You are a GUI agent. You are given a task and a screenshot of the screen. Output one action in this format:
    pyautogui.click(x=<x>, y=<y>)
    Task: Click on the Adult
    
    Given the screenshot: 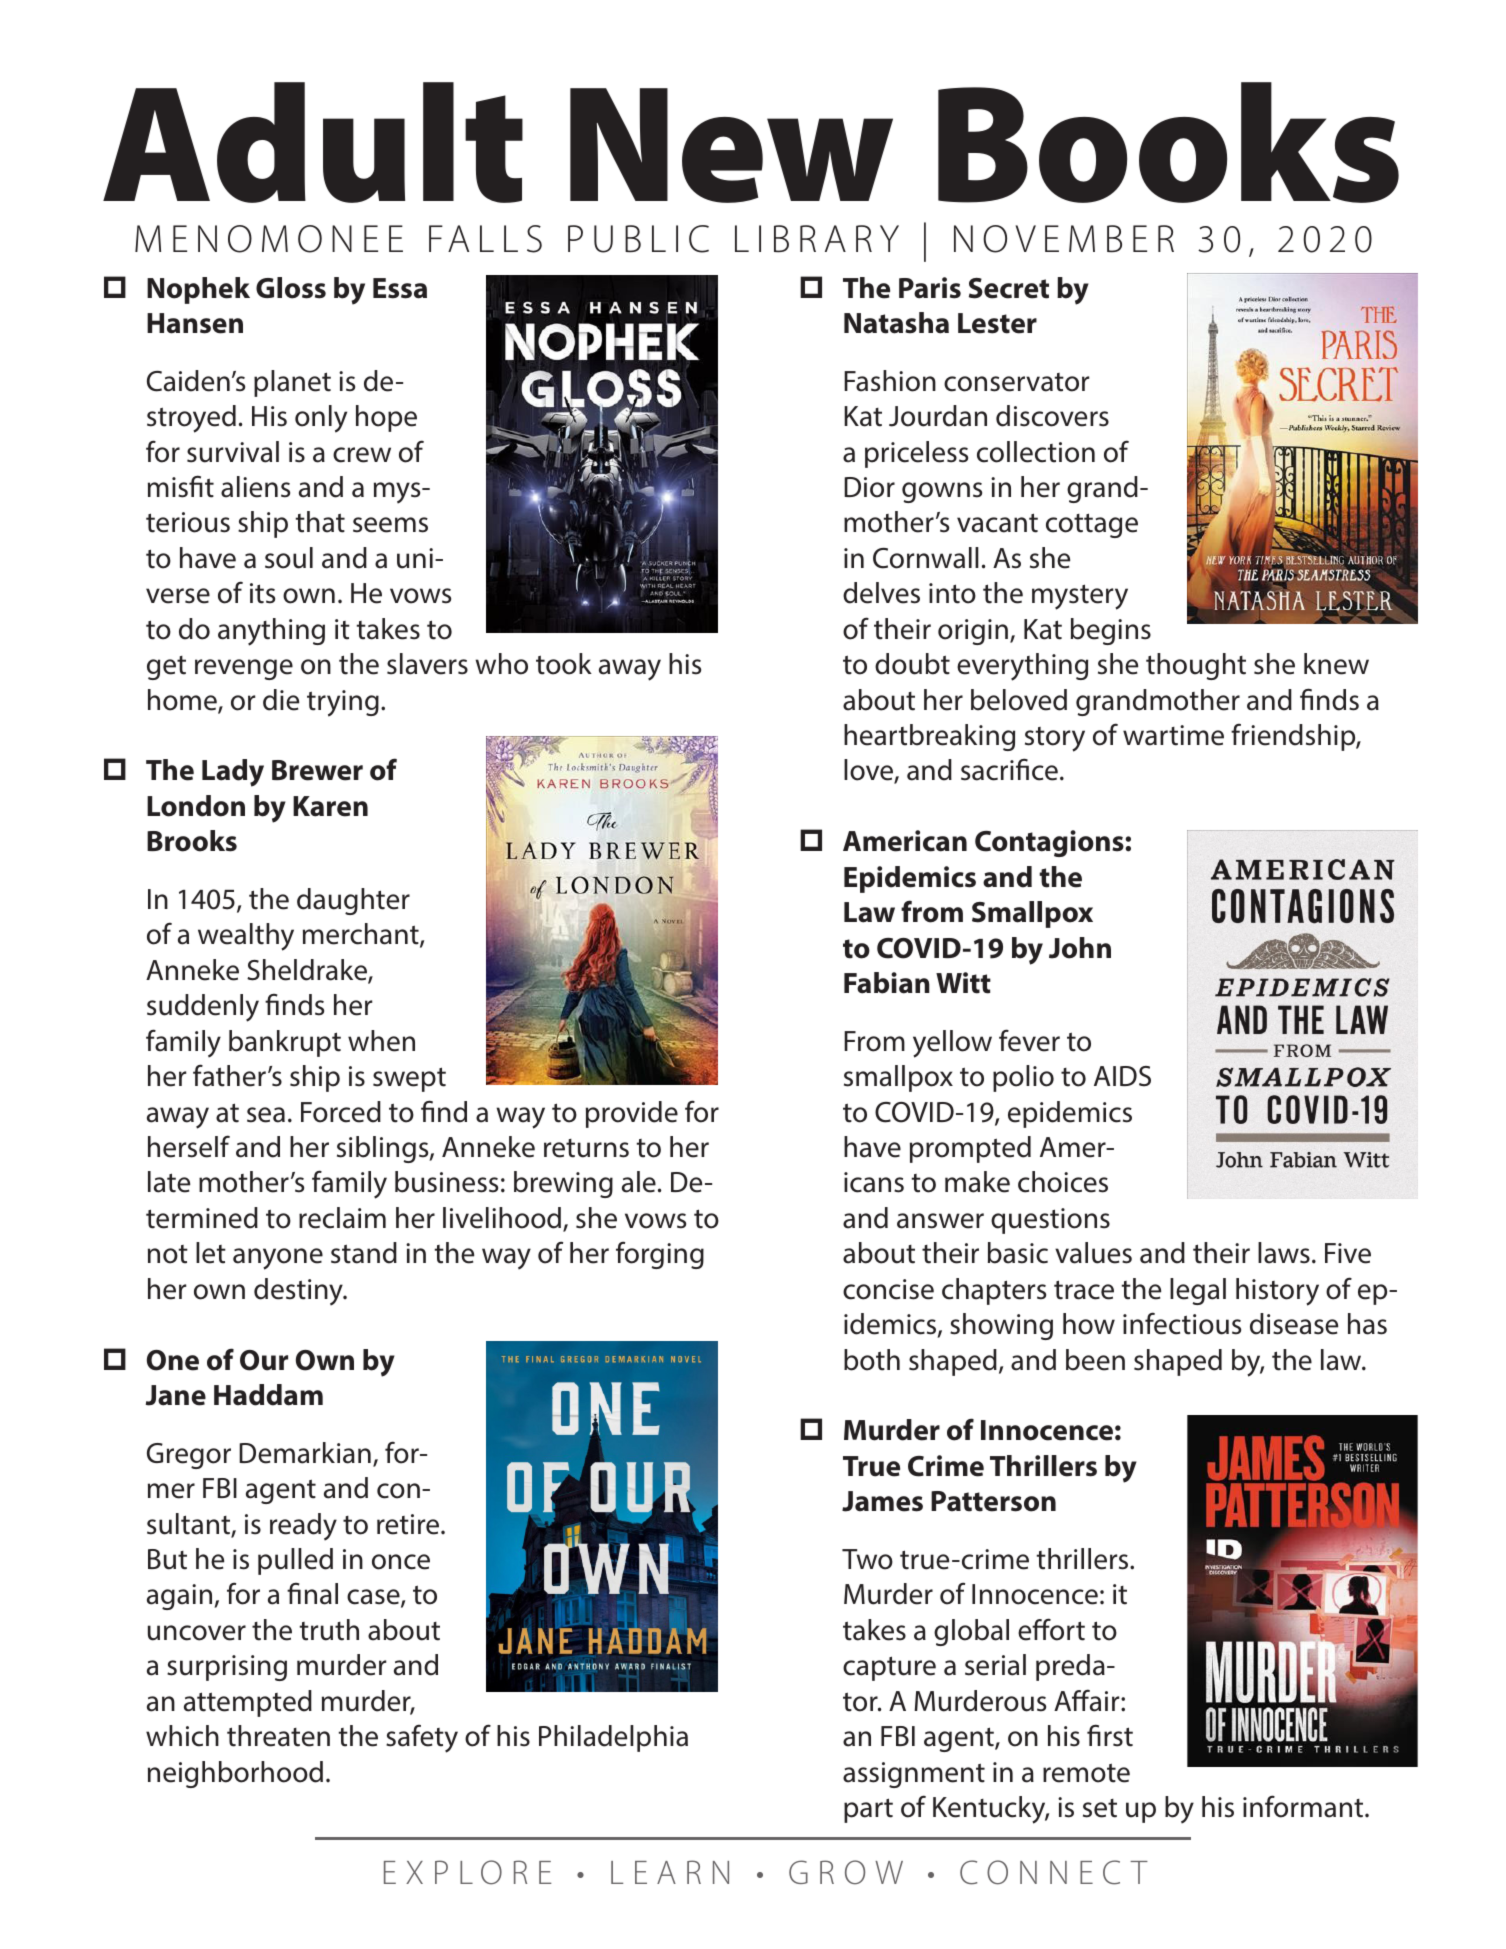 What is the action you would take?
    pyautogui.click(x=313, y=142)
